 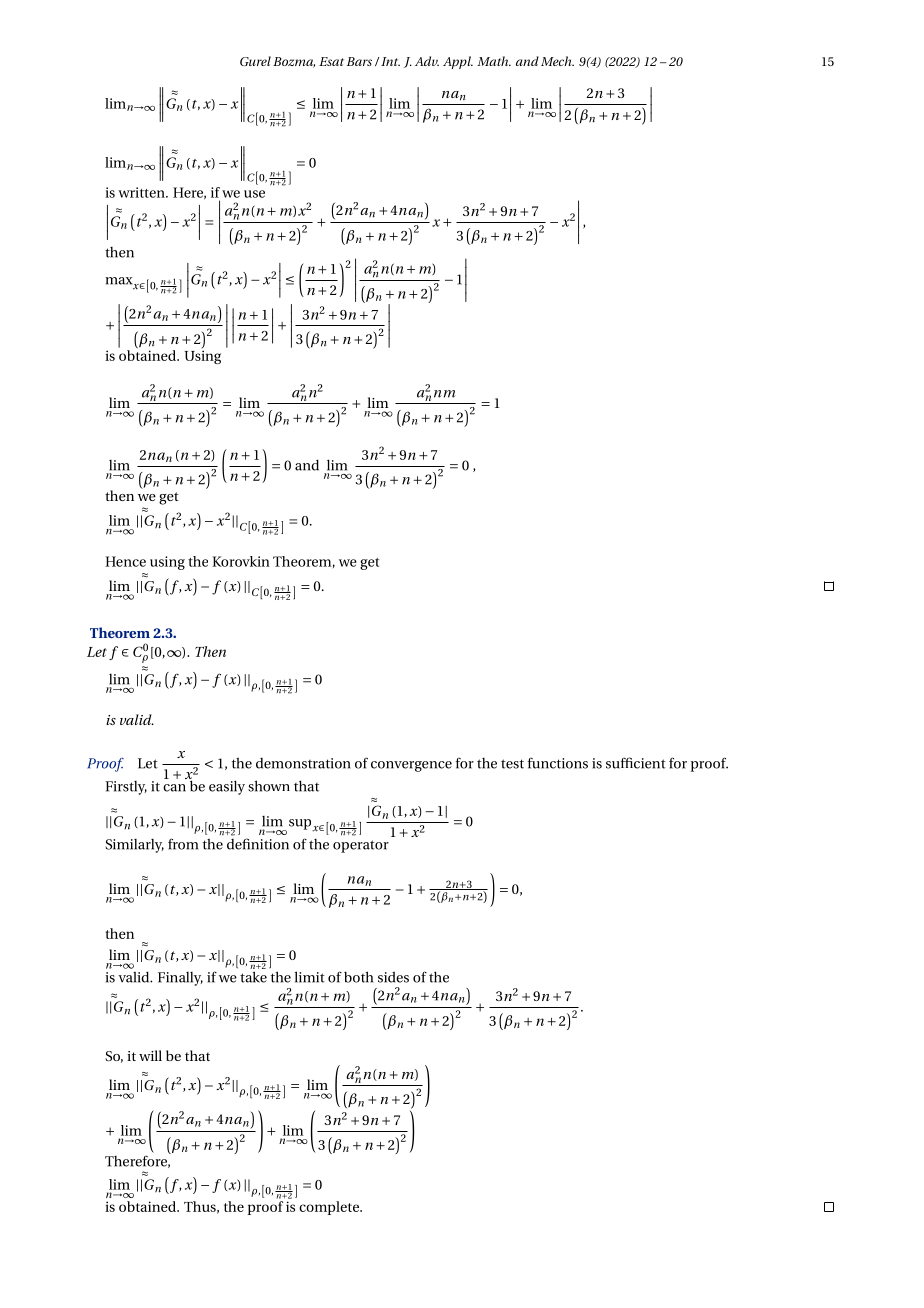 I want to click on Math, so click(x=494, y=61).
